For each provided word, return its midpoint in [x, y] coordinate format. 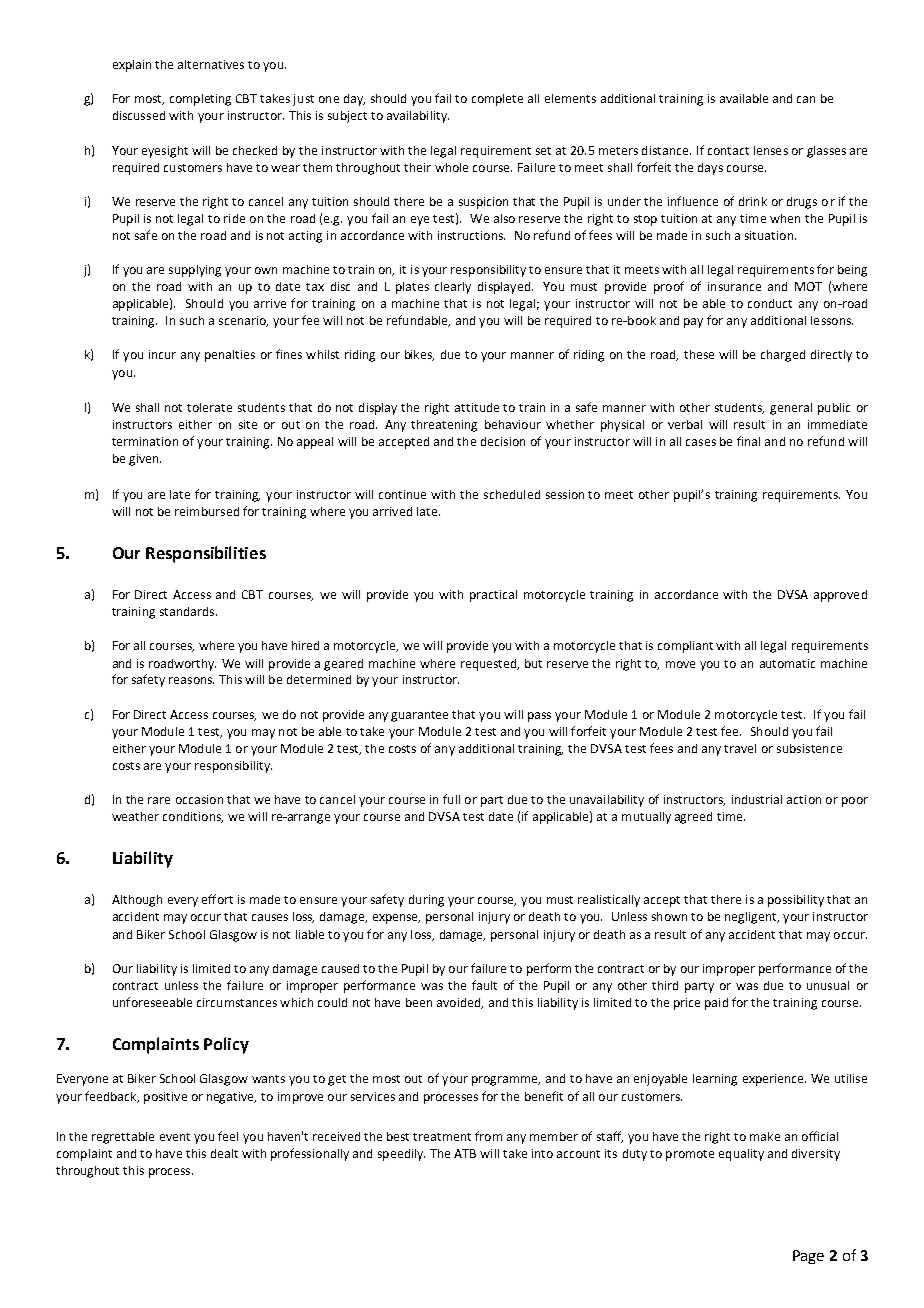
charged [783, 356]
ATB [465, 1153]
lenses [771, 150]
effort [217, 899]
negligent [752, 918]
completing [200, 100]
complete [497, 100]
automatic [787, 663]
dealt [224, 1153]
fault [484, 985]
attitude [477, 407]
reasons [191, 680]
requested [490, 665]
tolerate [209, 407]
